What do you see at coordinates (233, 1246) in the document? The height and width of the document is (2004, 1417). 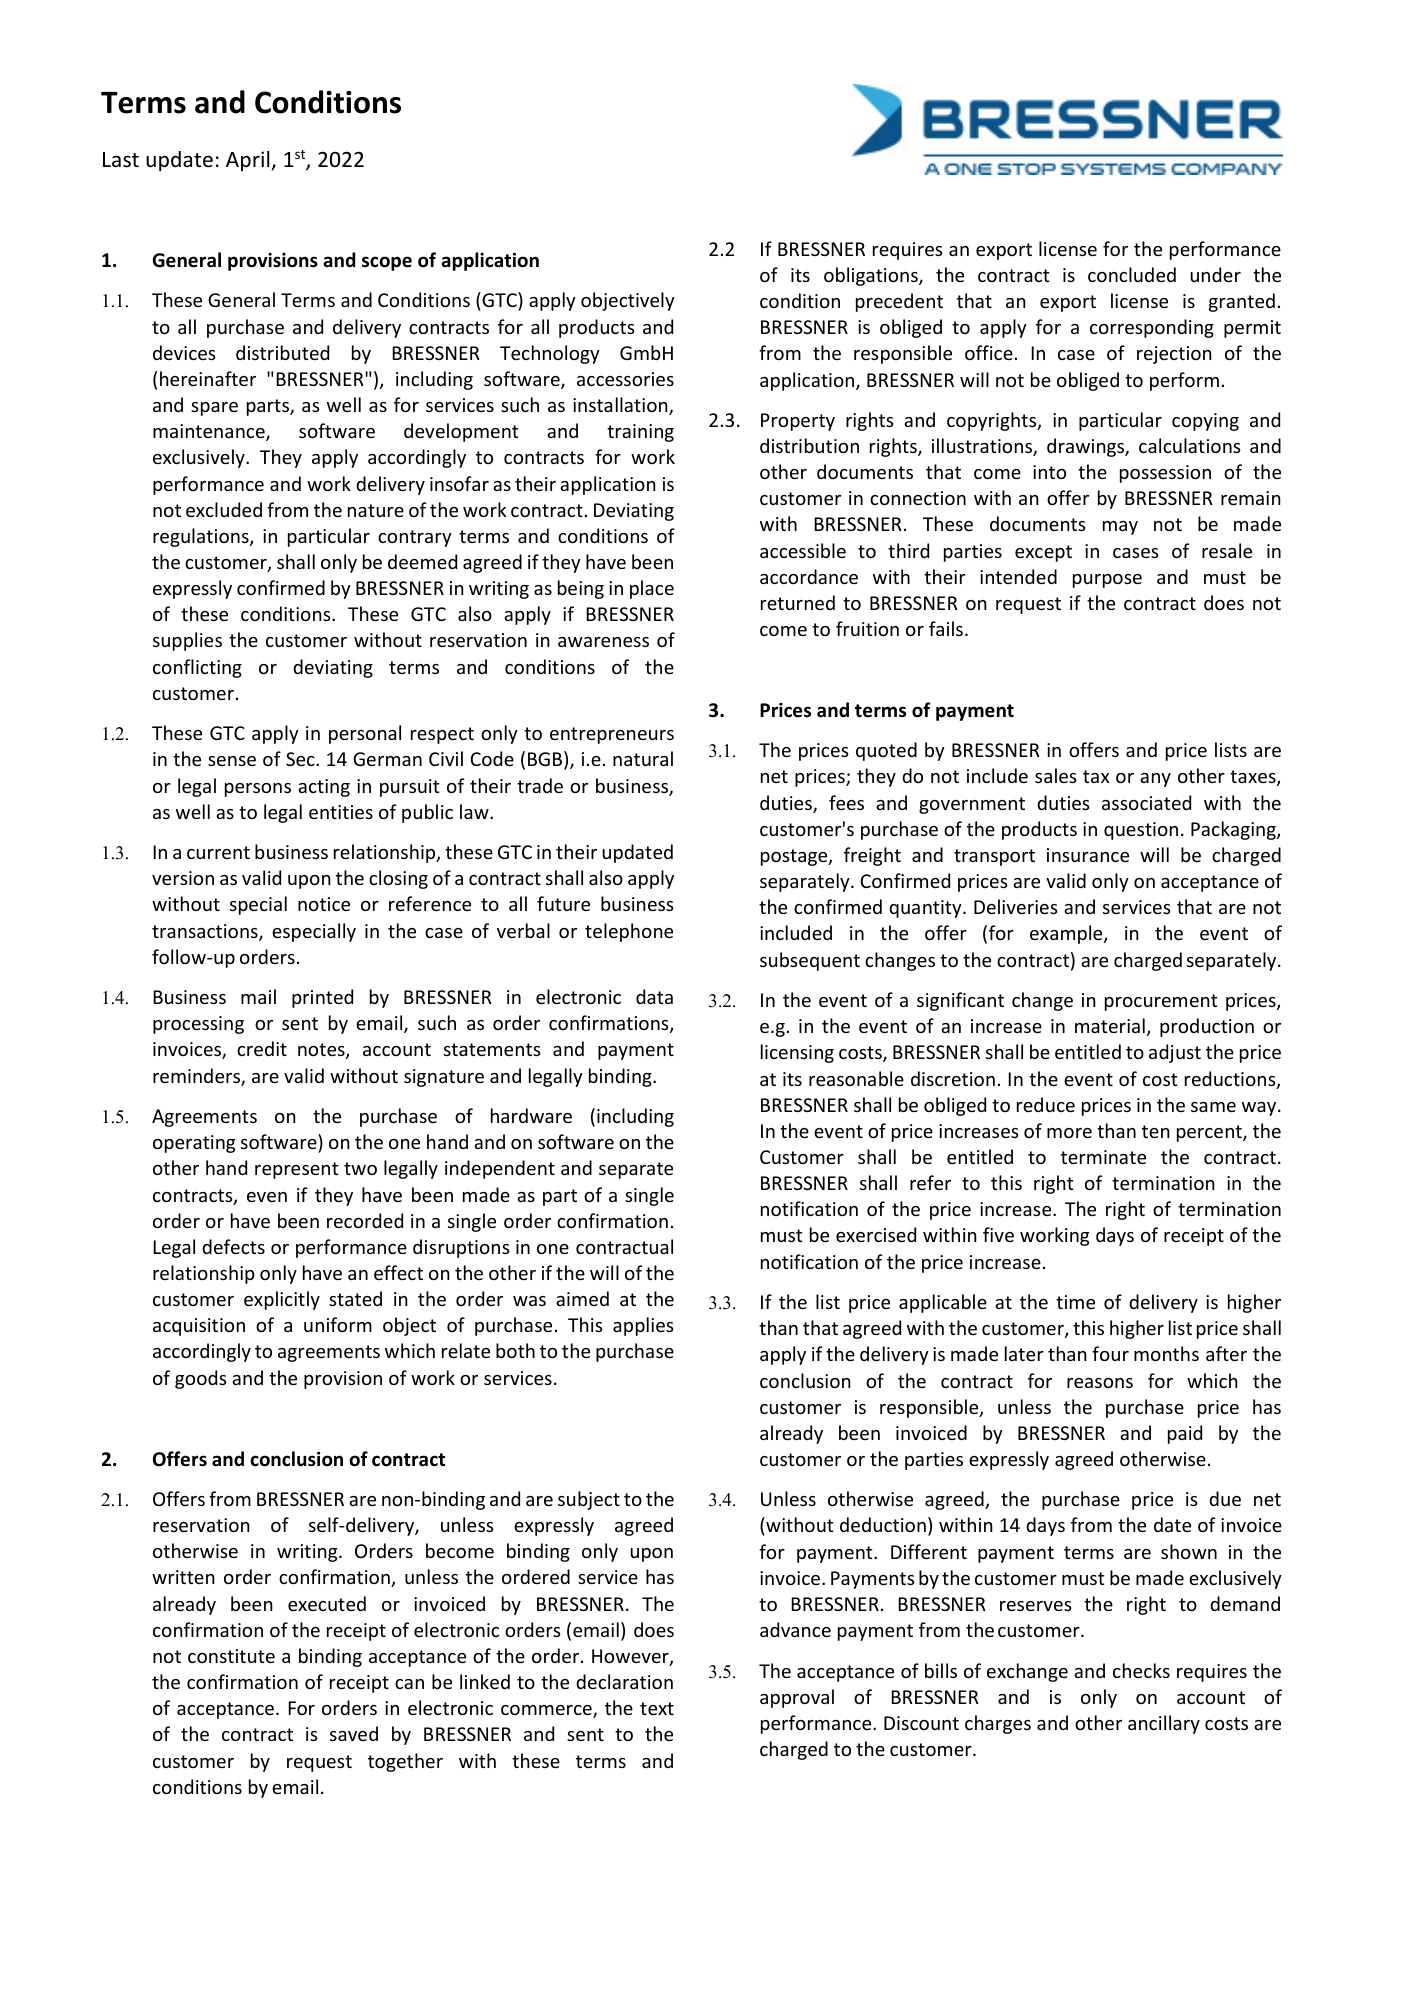 I see `defects` at bounding box center [233, 1246].
